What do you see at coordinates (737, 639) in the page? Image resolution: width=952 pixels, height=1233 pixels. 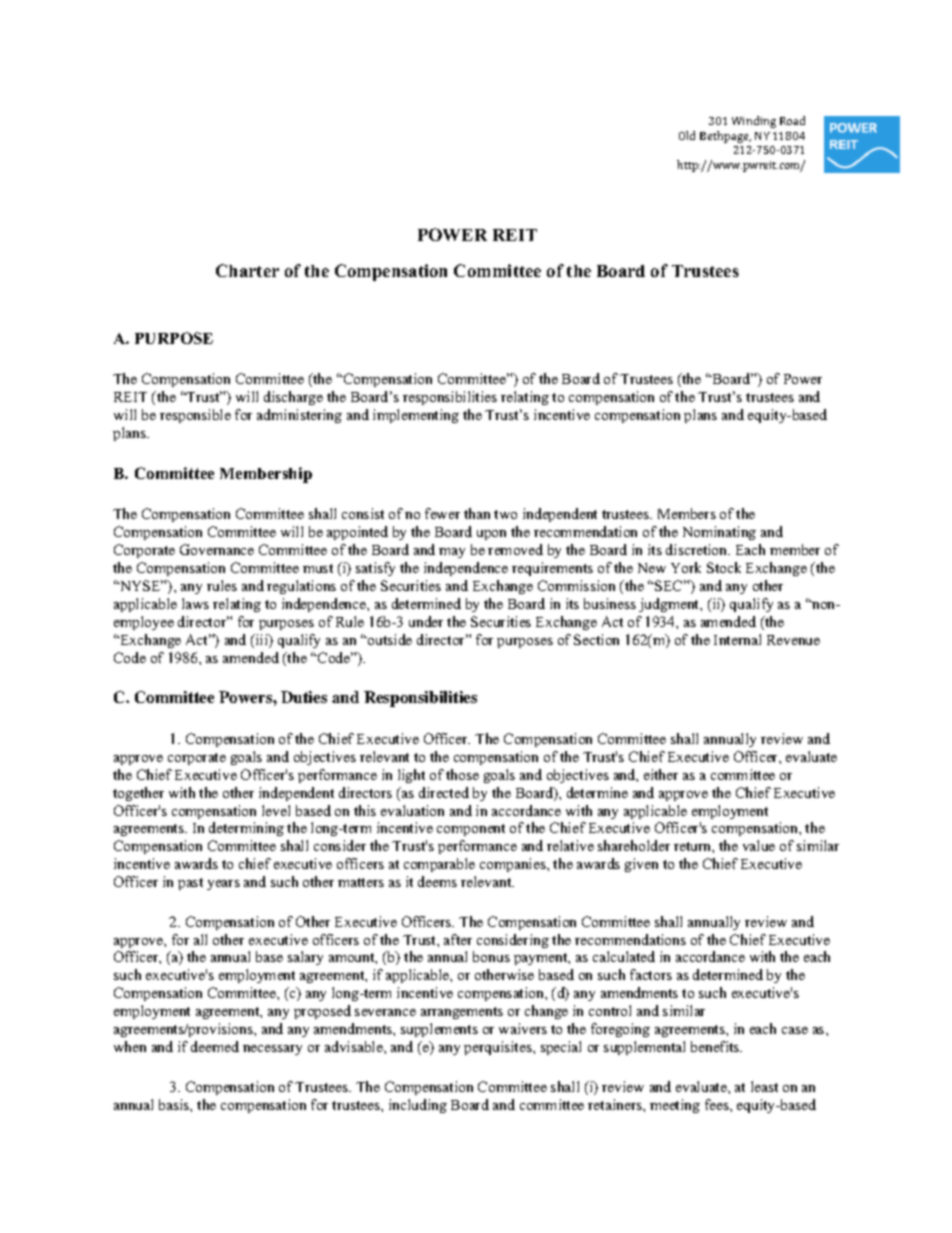 I see `Internal` at bounding box center [737, 639].
